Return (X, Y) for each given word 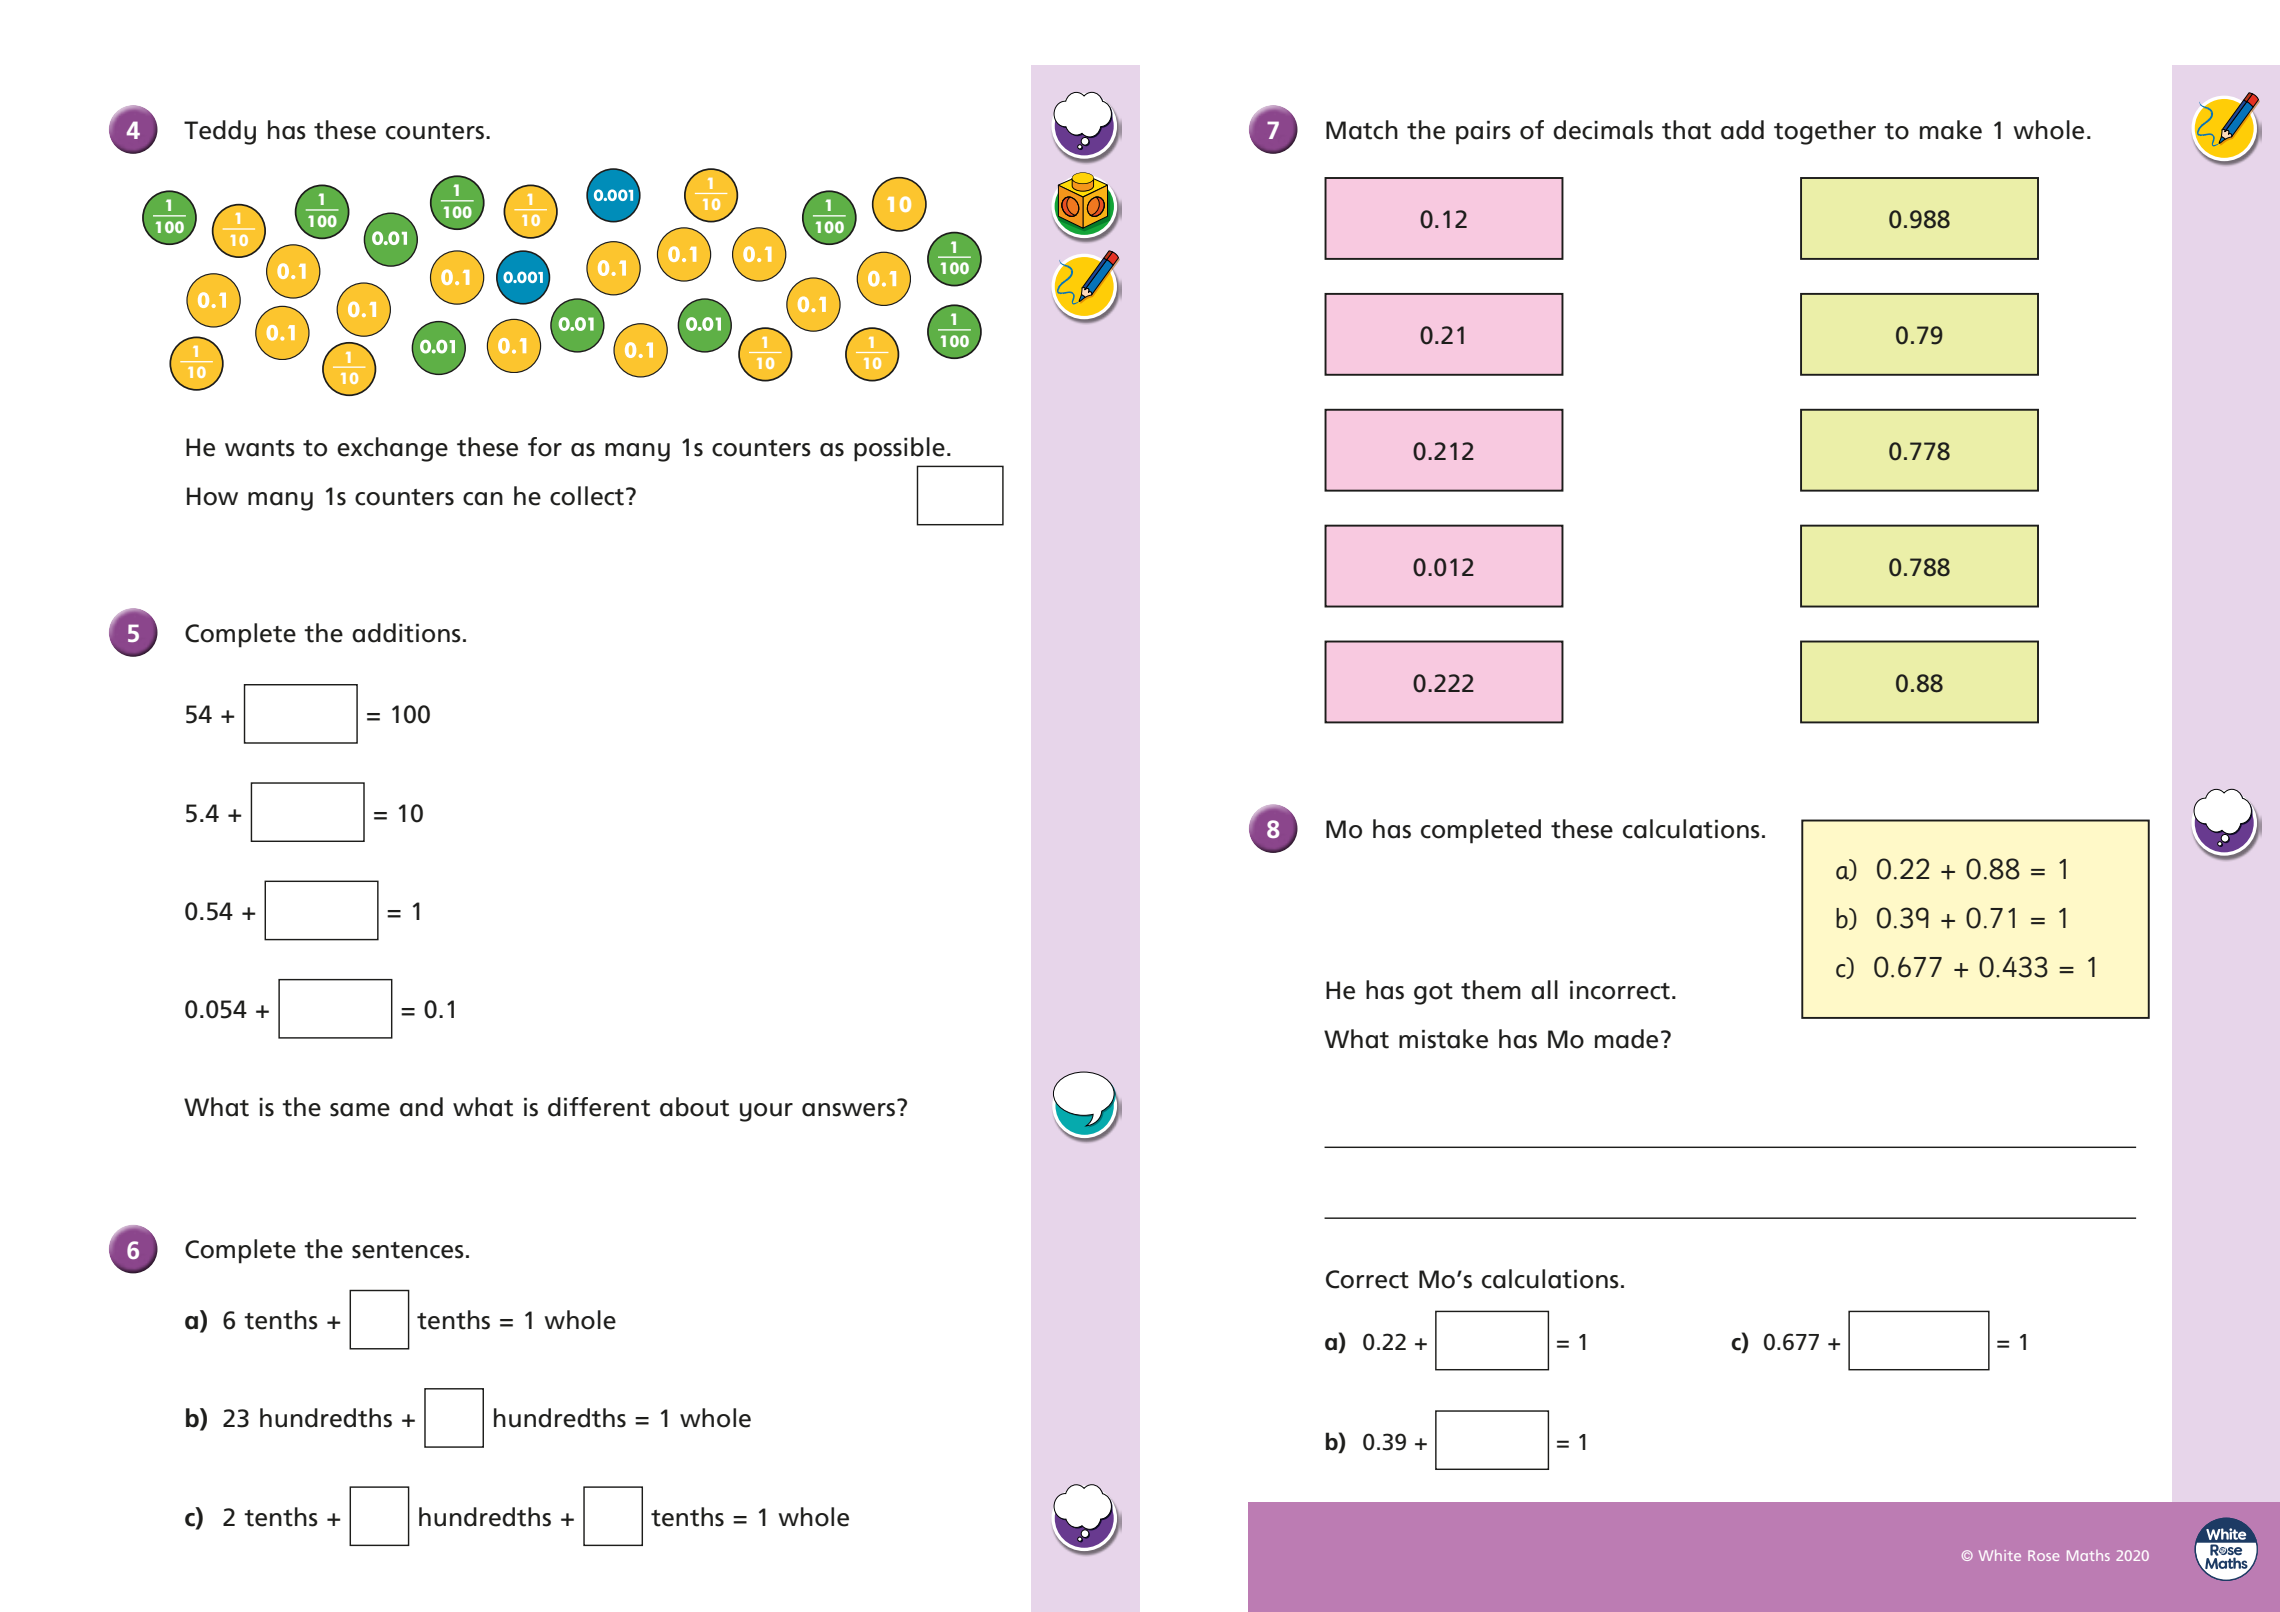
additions (406, 633)
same (360, 1110)
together (1825, 132)
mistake (1443, 1039)
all (1544, 990)
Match (1362, 130)
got (1433, 994)
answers (848, 1110)
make (1951, 130)
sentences (408, 1250)
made (1626, 1039)
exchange (392, 449)
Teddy (220, 132)
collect (587, 496)
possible (899, 449)
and (421, 1107)
